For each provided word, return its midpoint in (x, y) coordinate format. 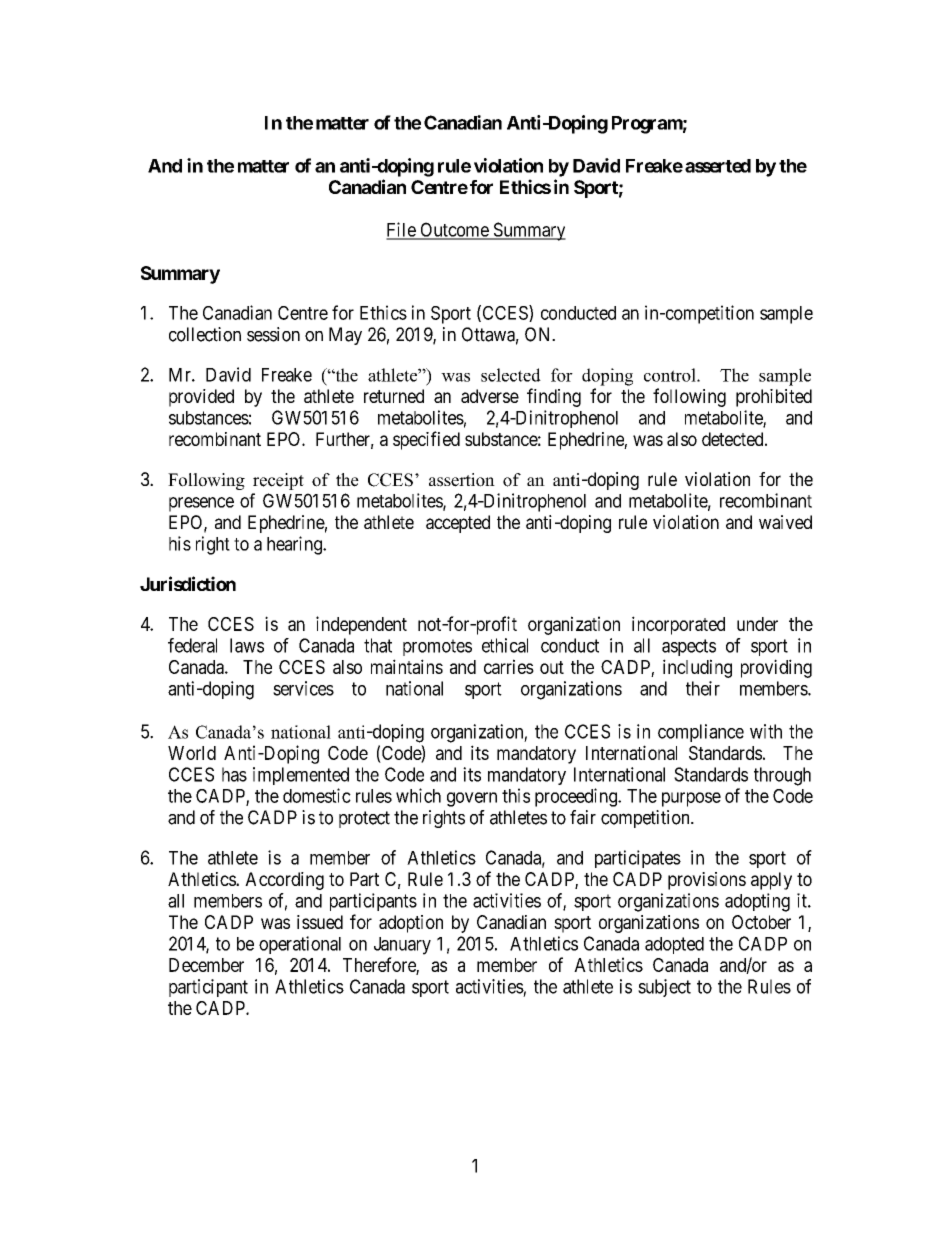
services (303, 688)
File (401, 230)
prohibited (774, 398)
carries (509, 666)
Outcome (454, 230)
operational (300, 945)
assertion (462, 480)
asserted (718, 166)
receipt (278, 481)
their (703, 688)
